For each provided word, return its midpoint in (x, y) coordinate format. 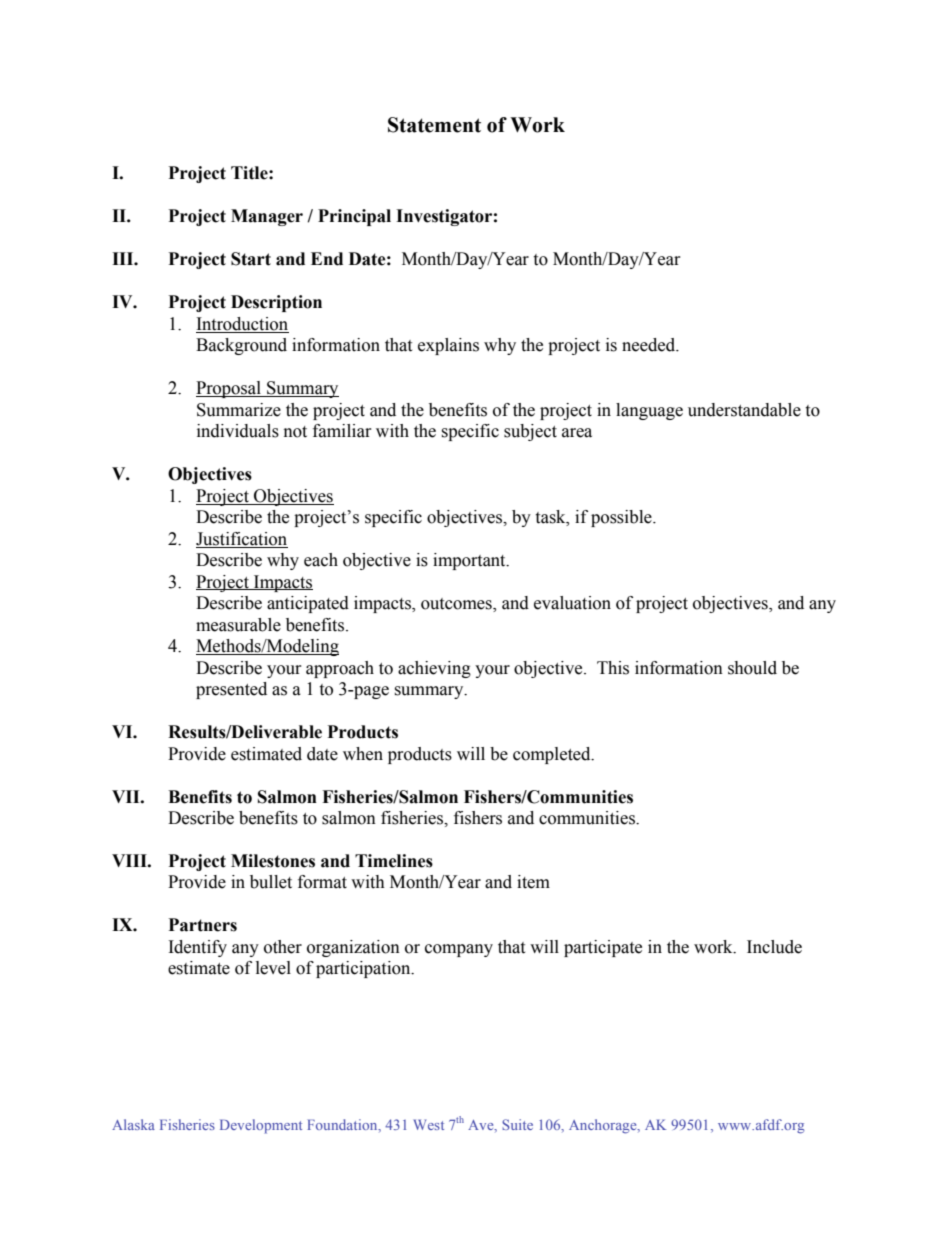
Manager (267, 217)
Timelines (394, 861)
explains (448, 346)
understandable (744, 410)
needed (650, 345)
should (752, 668)
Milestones (273, 861)
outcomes (457, 605)
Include (774, 947)
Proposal (229, 389)
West (429, 1124)
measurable (238, 625)
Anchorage (604, 1126)
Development (261, 1126)
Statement (434, 125)
